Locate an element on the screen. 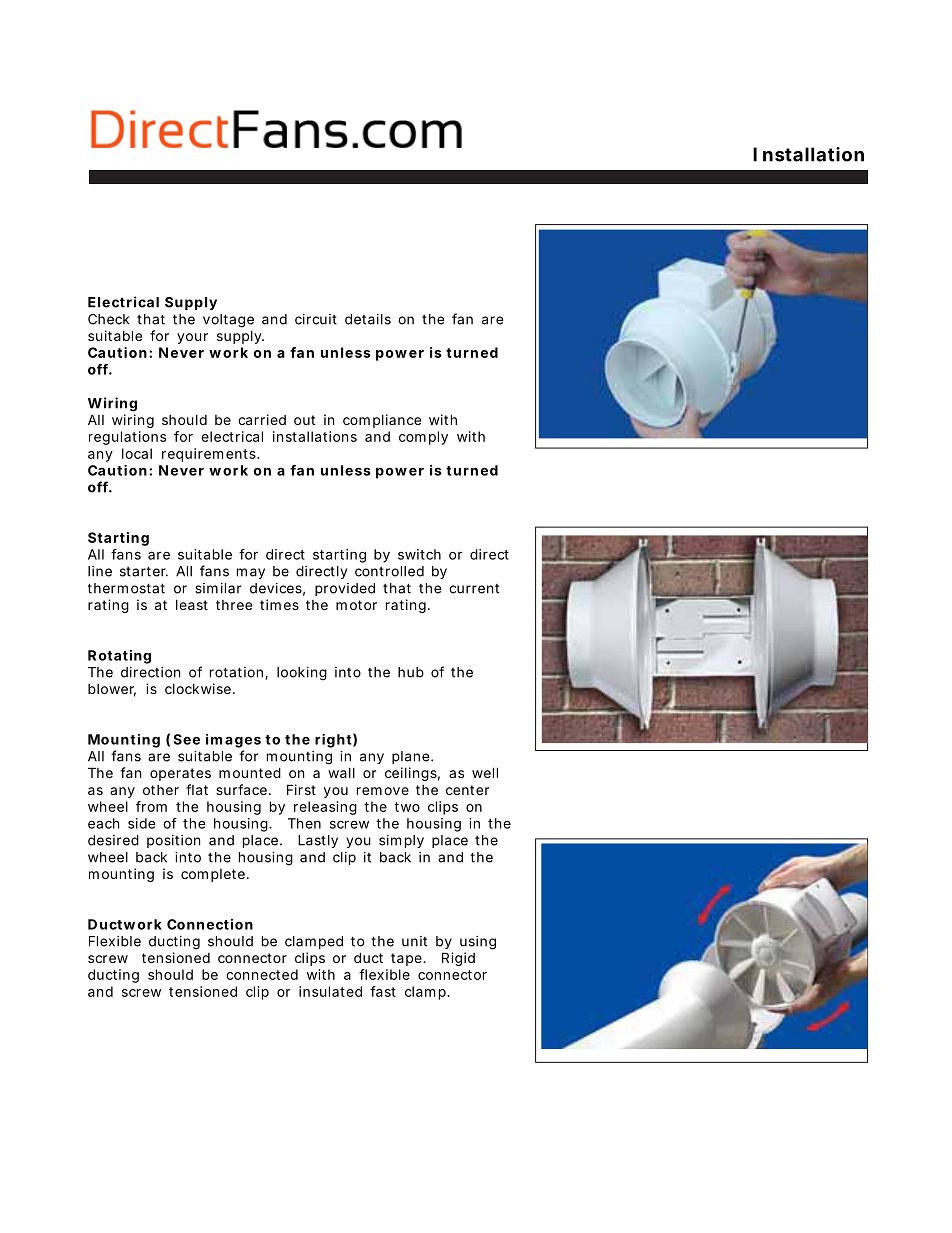  details is located at coordinates (368, 319).
